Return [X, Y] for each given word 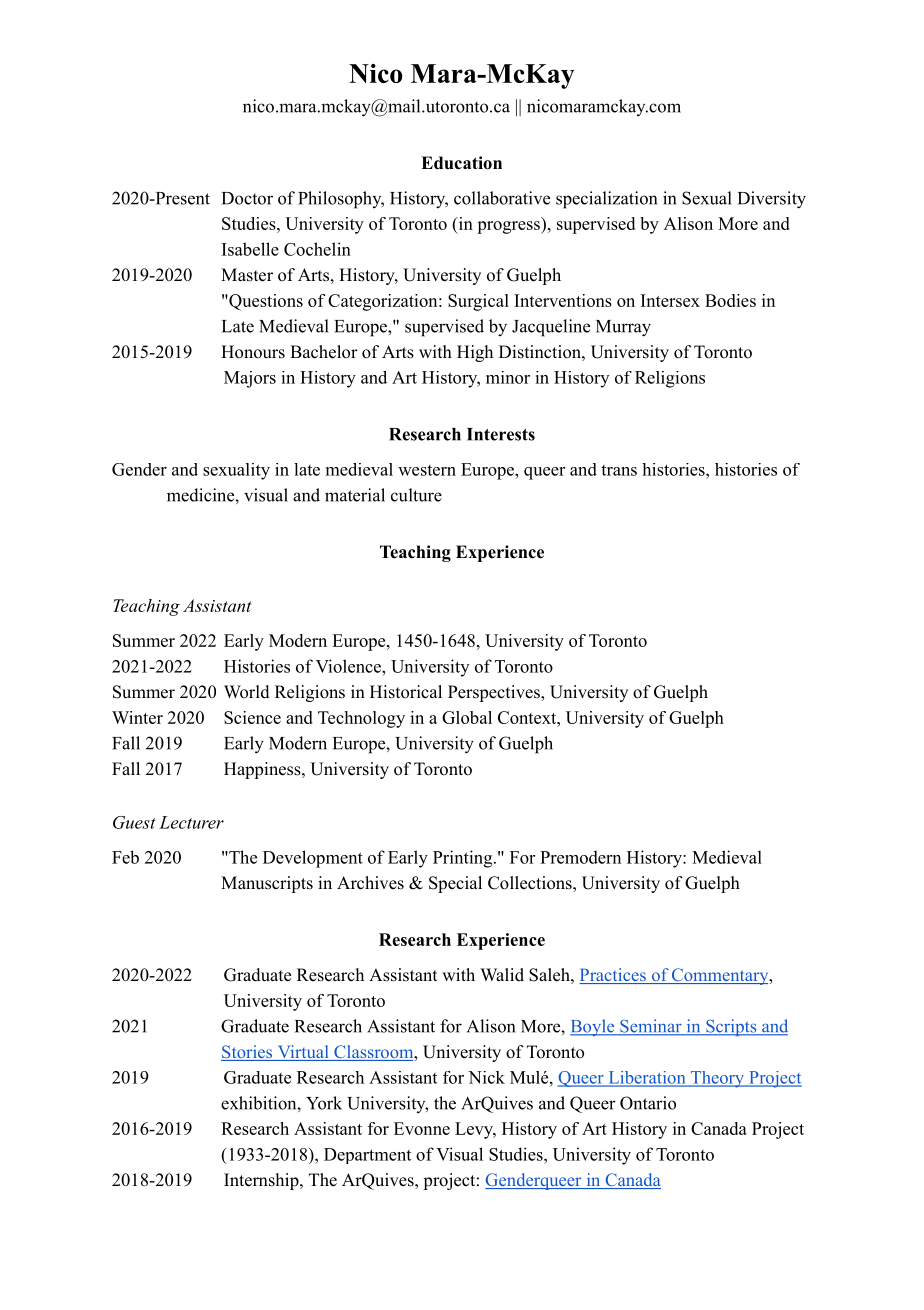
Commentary [720, 976]
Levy [475, 1130]
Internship [262, 1181]
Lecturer [191, 822]
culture [416, 495]
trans [619, 470]
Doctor [247, 198]
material [355, 495]
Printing [462, 859]
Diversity [772, 200]
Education [461, 163]
